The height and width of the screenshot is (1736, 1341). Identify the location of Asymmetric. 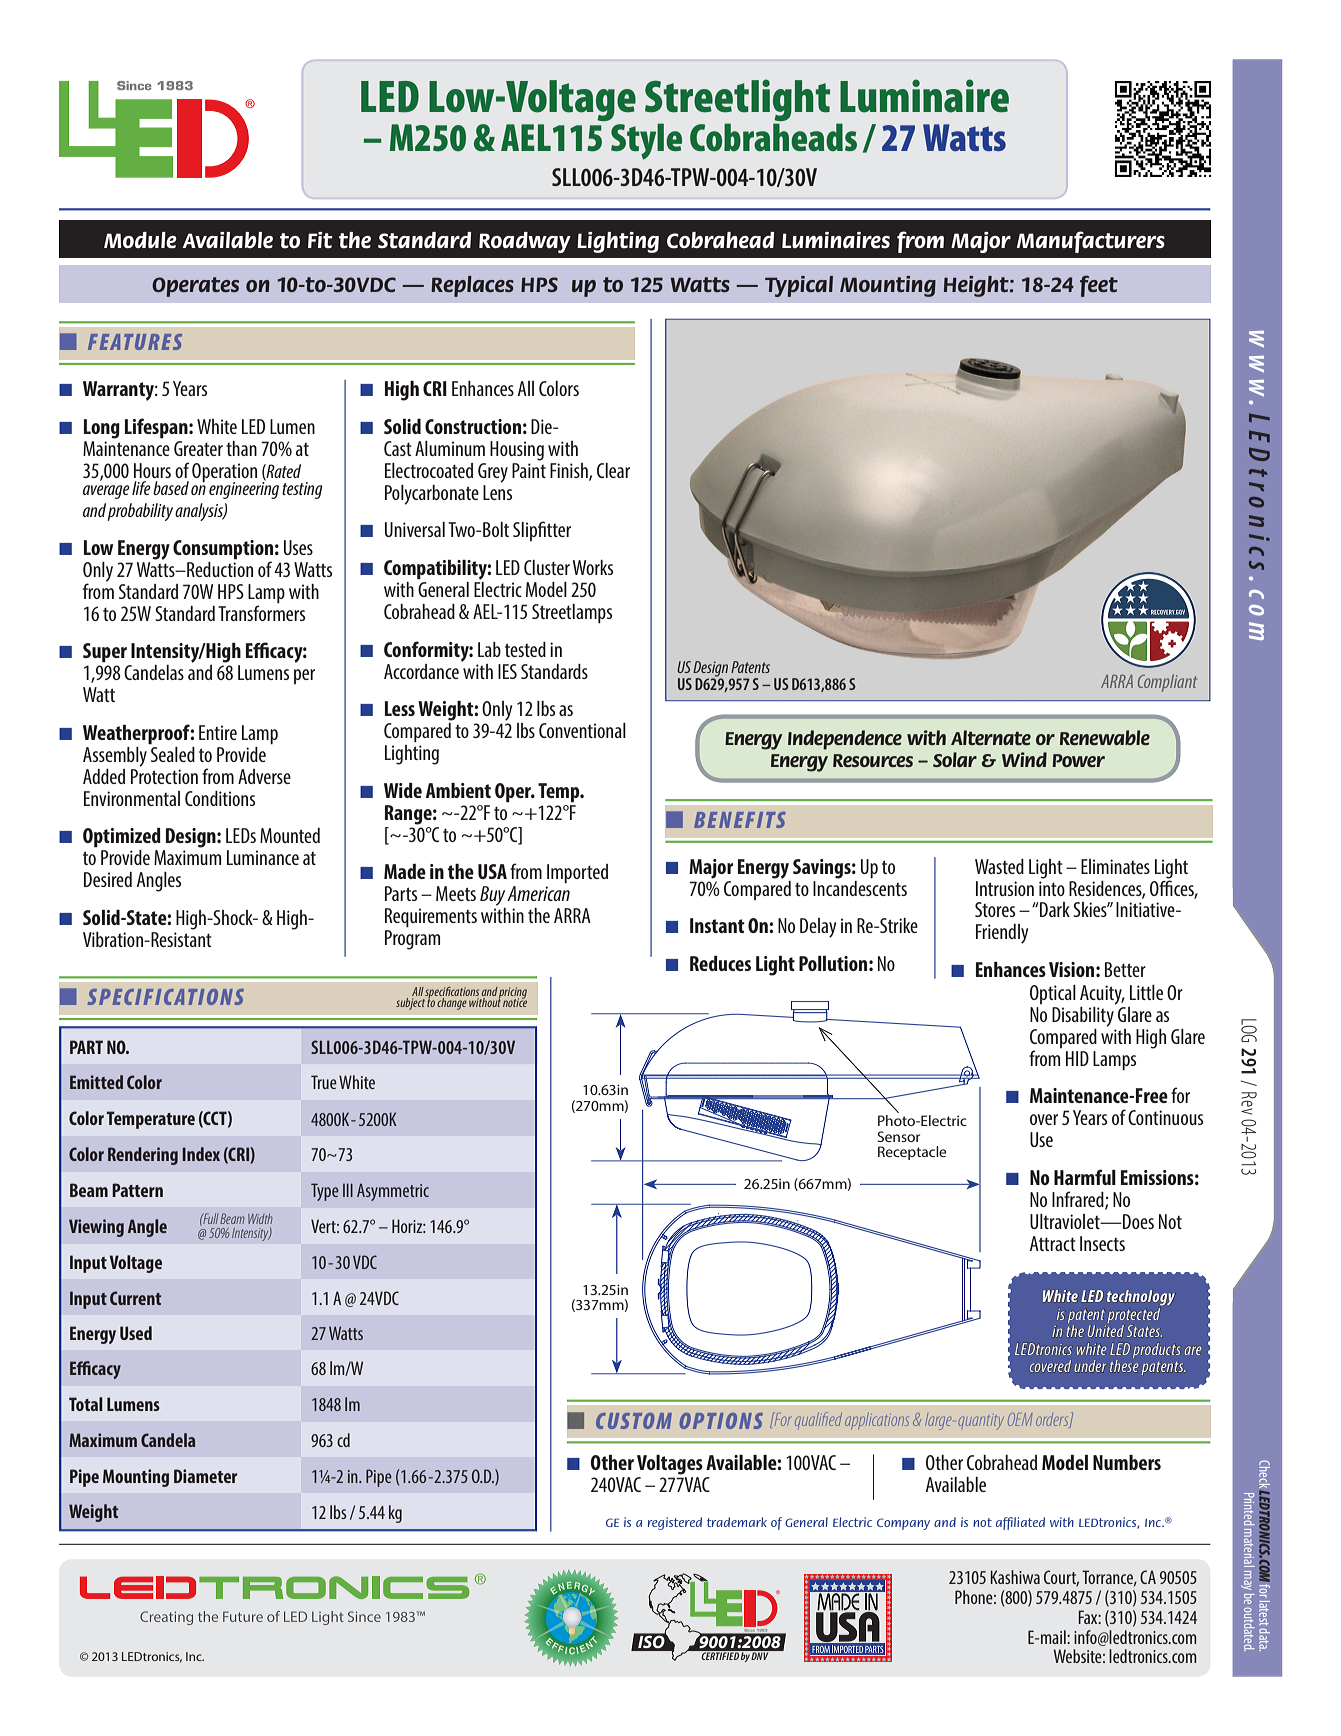
(393, 1192).
